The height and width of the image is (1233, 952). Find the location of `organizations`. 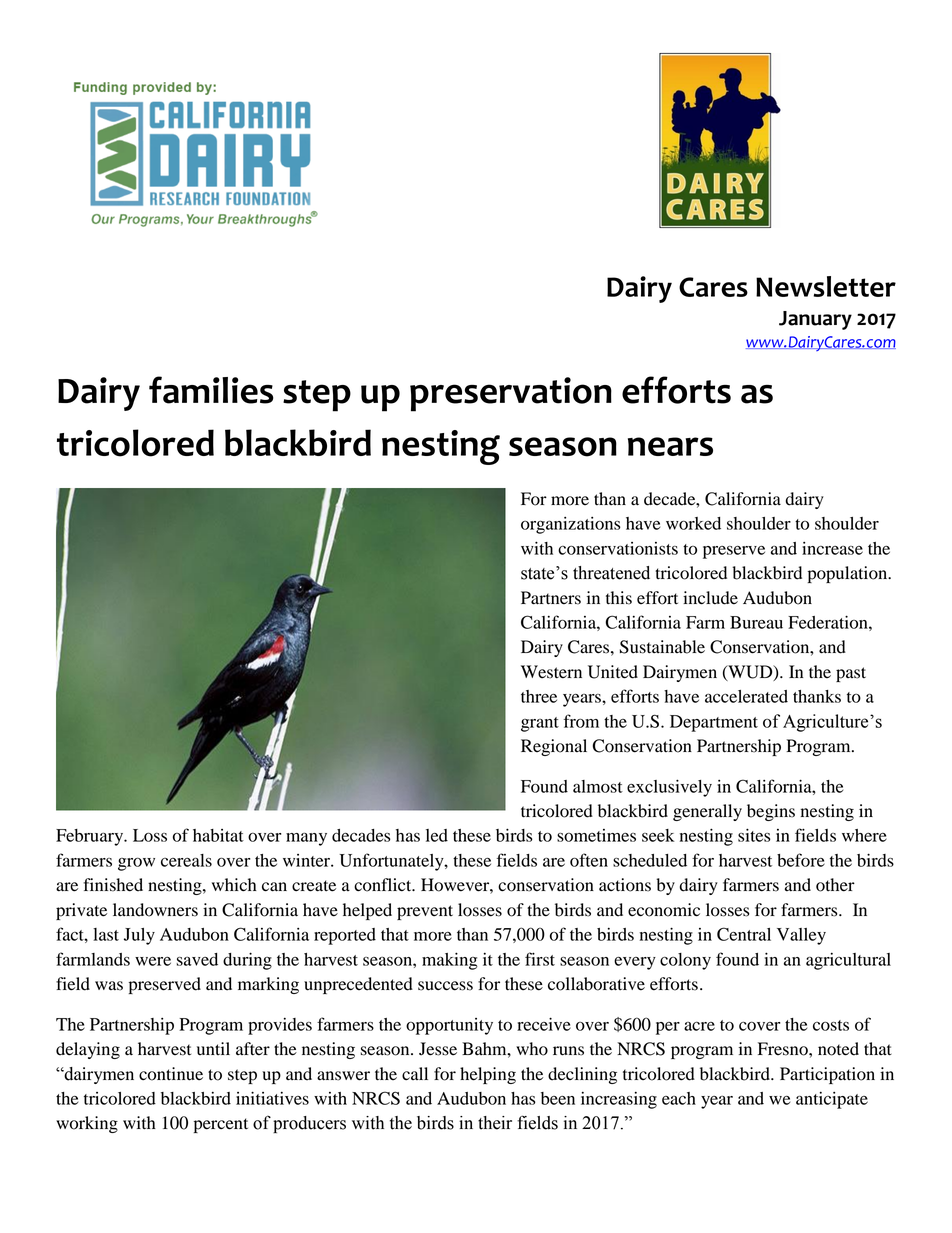

organizations is located at coordinates (571, 525).
